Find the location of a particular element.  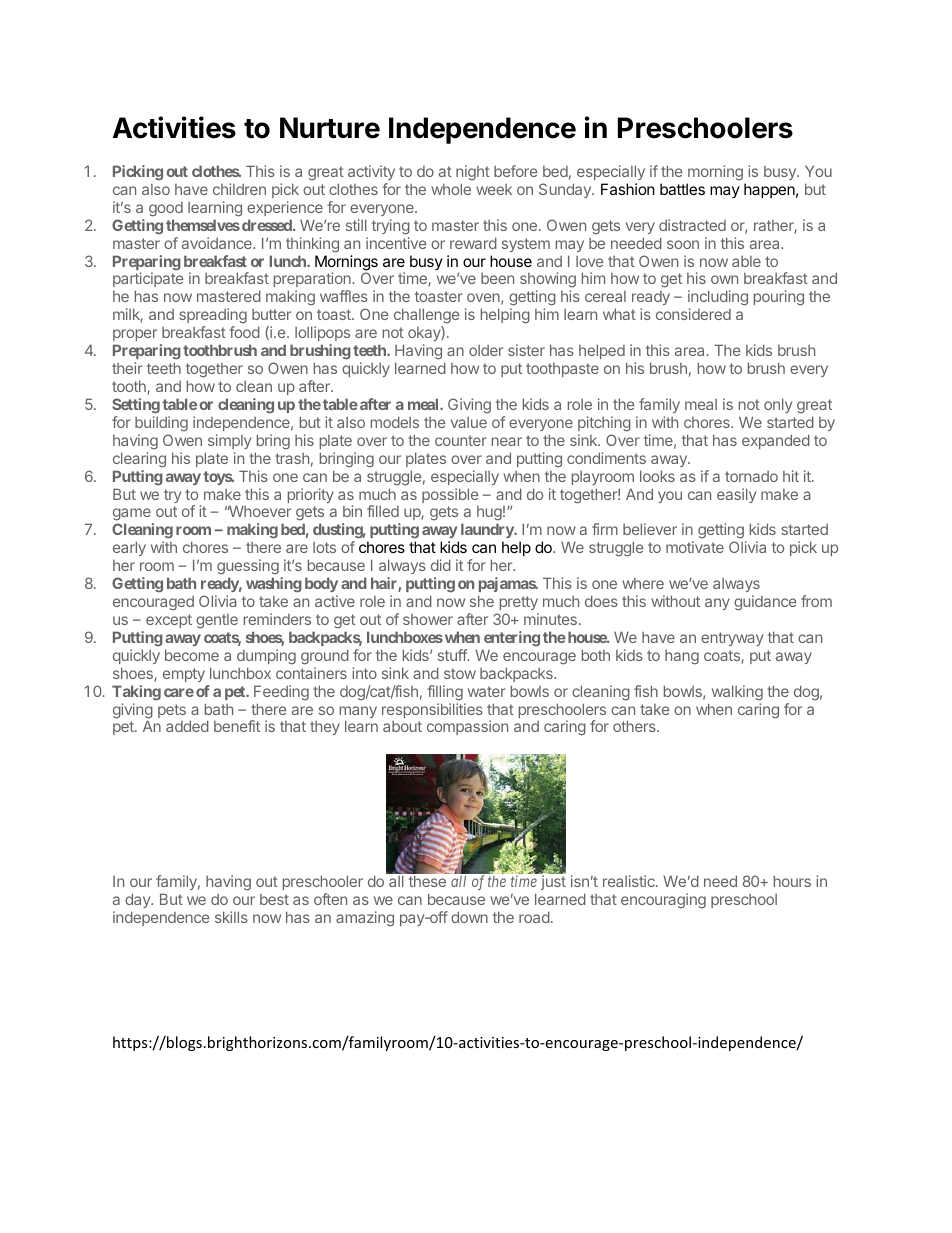

down is located at coordinates (469, 917).
